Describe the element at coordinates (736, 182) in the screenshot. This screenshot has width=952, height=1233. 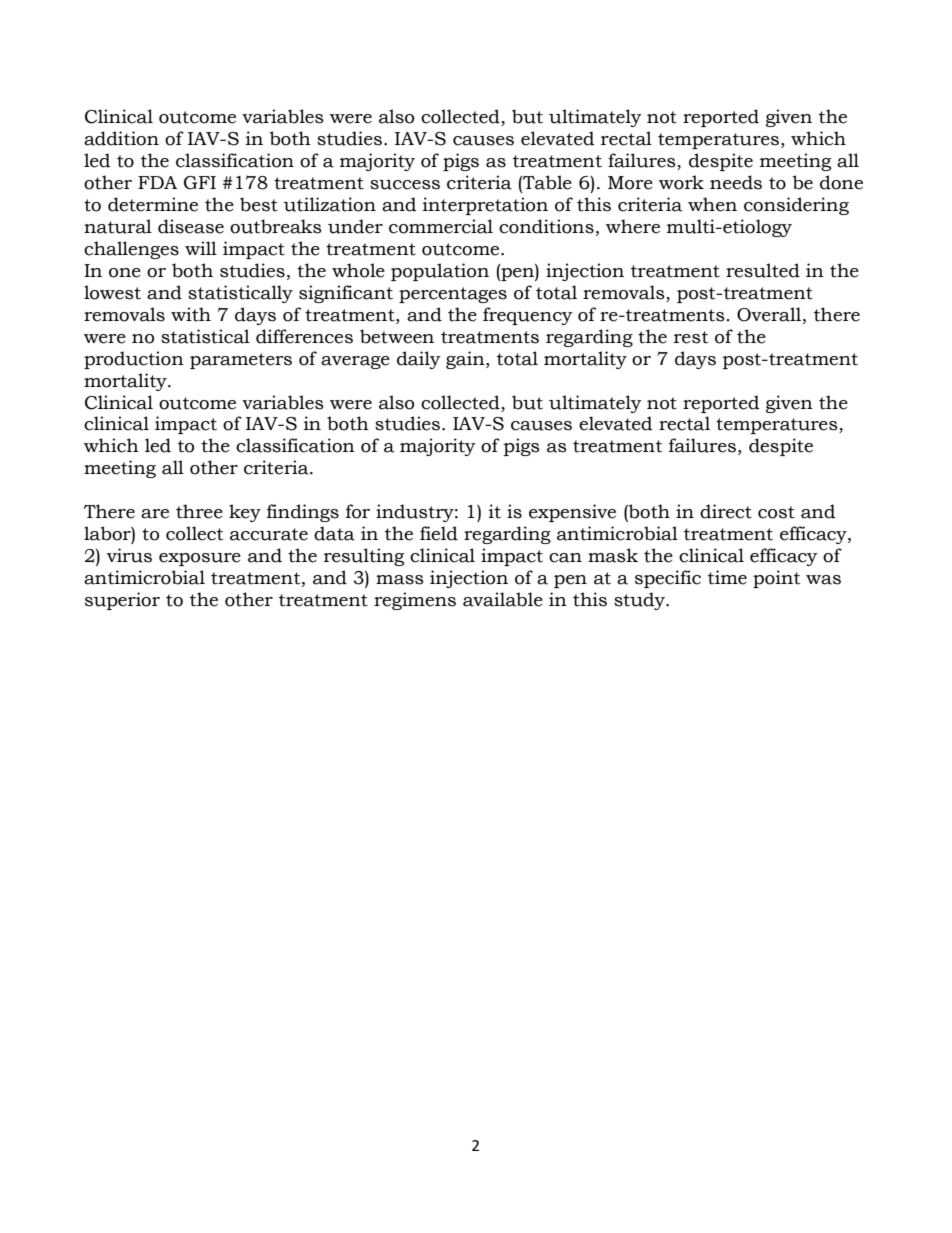
I see `needs` at that location.
